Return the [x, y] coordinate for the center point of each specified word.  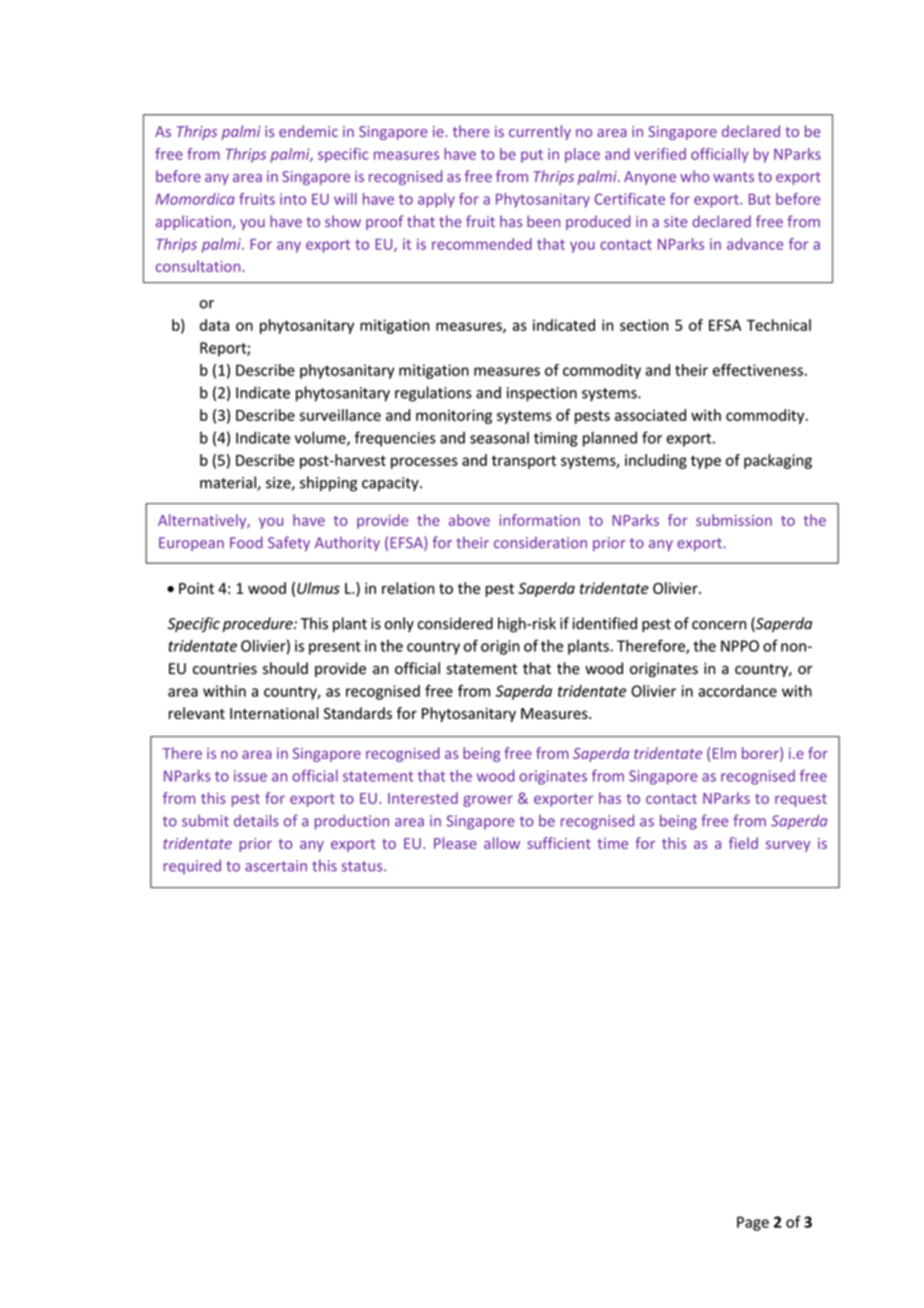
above [469, 520]
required [192, 867]
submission [734, 520]
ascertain [276, 866]
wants [733, 177]
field [743, 843]
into [293, 199]
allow [502, 843]
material [229, 483]
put [532, 156]
